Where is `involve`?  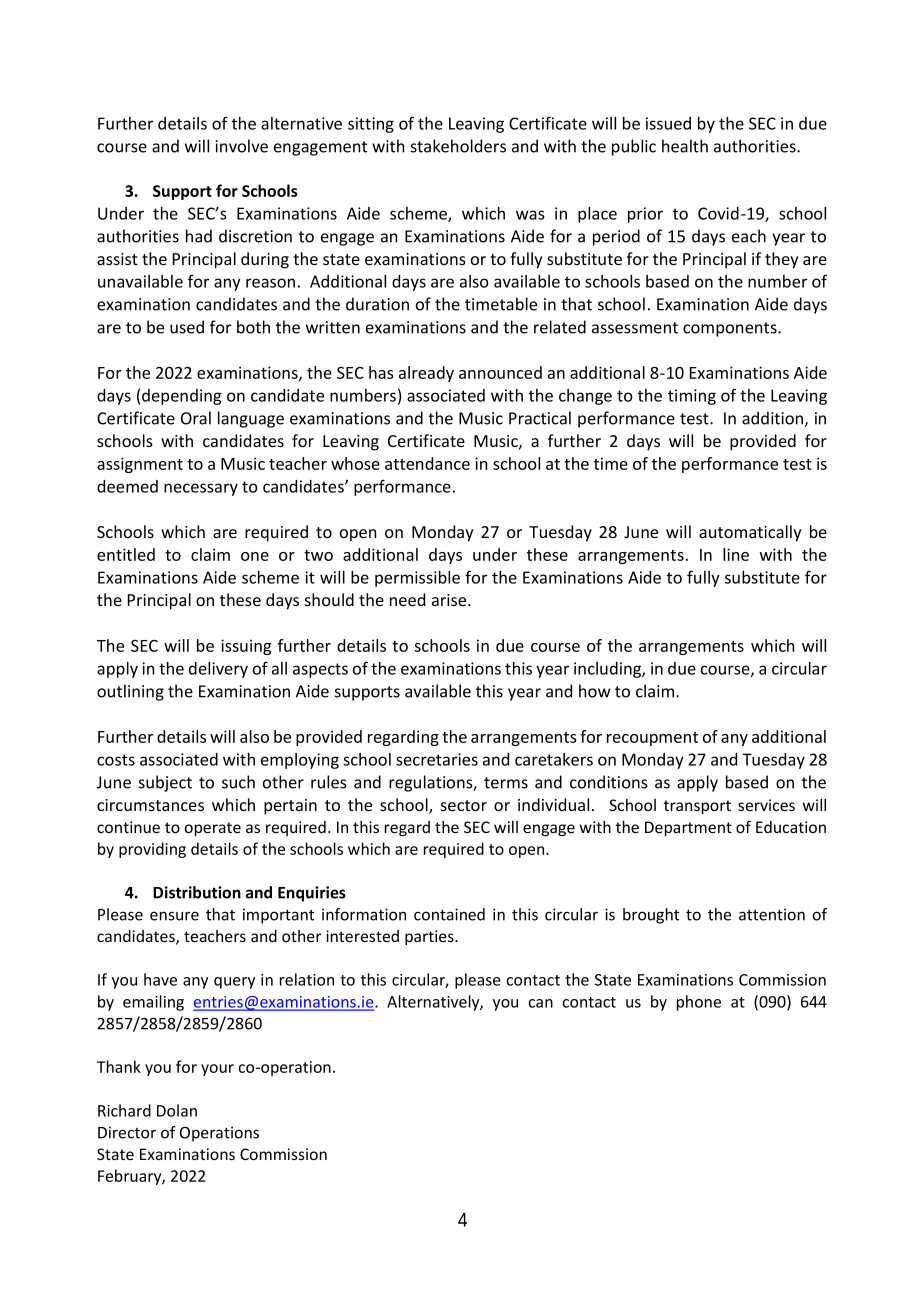 involve is located at coordinates (241, 146).
